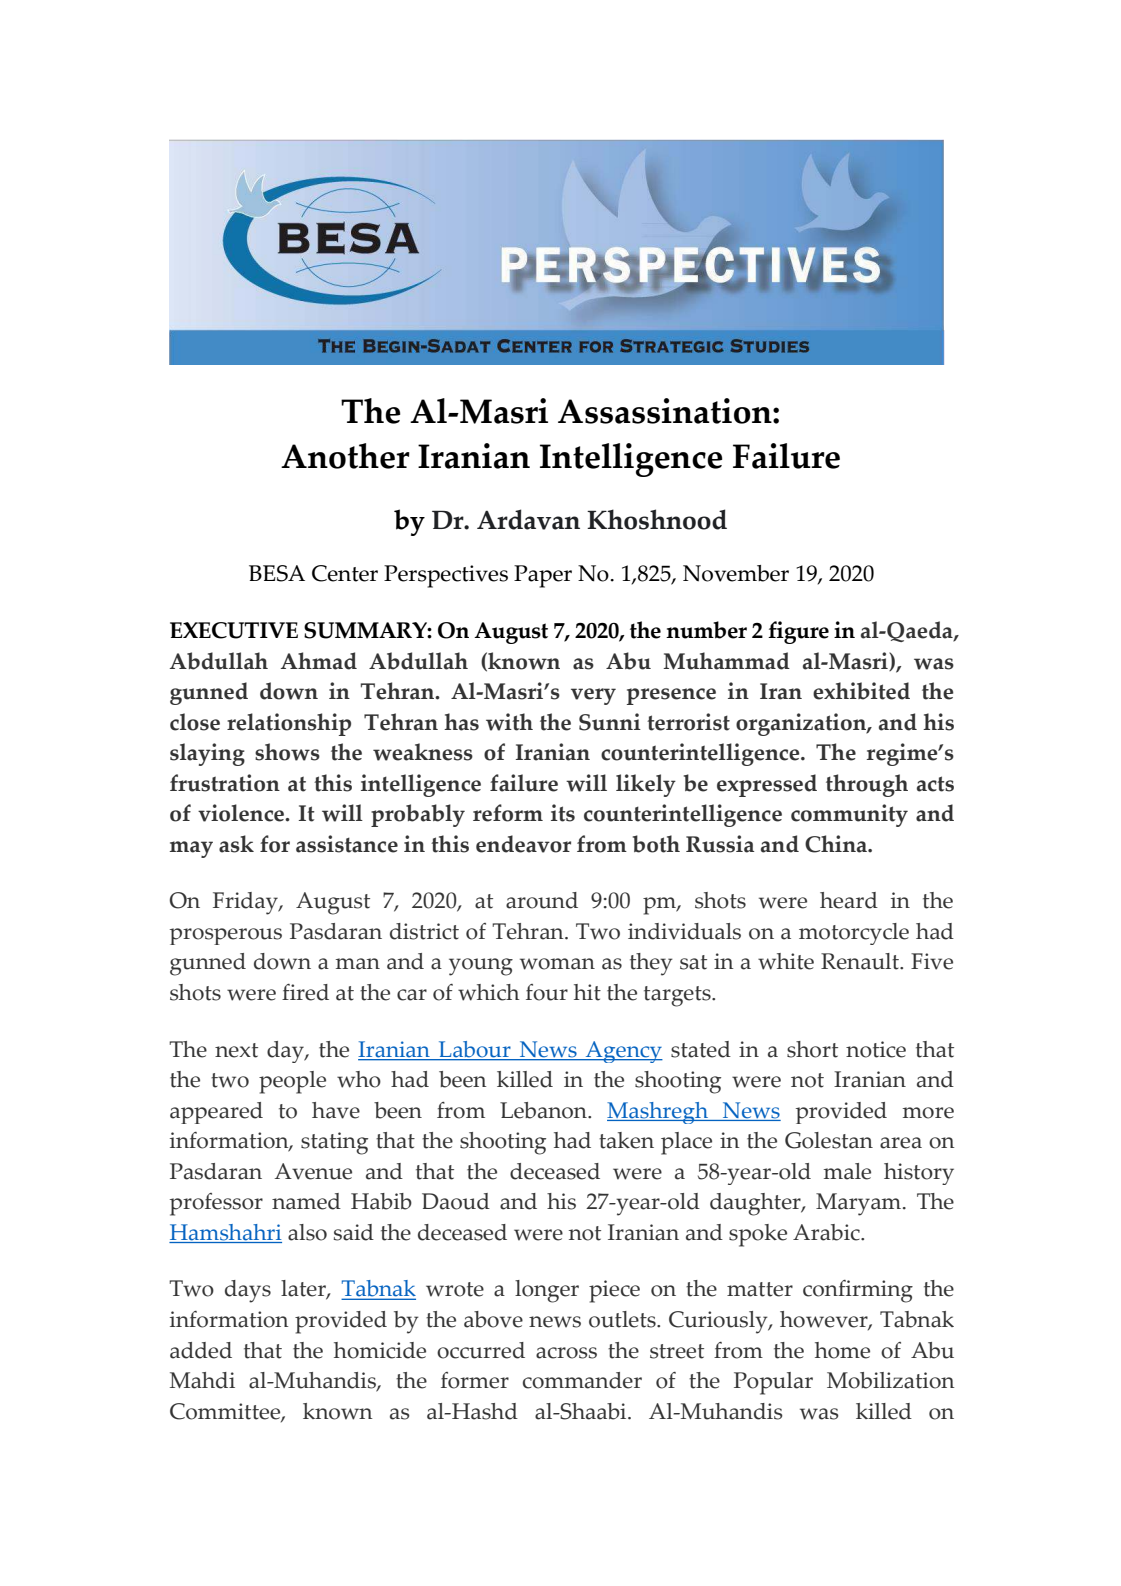 The height and width of the image is (1586, 1121). I want to click on November, so click(736, 573).
